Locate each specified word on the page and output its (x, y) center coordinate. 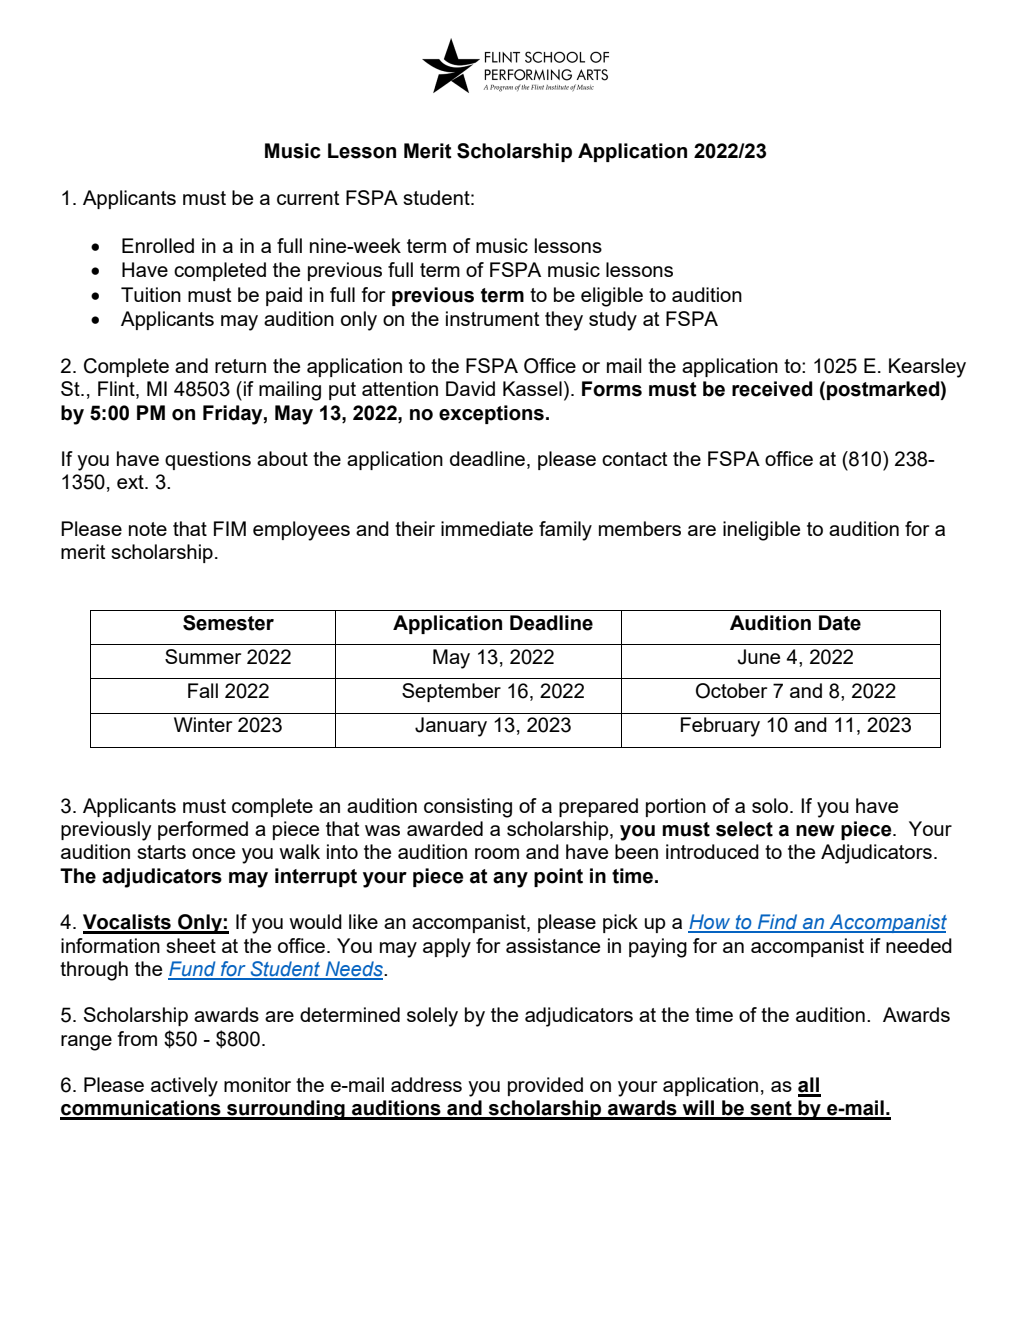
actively (184, 1087)
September (451, 692)
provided (545, 1086)
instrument (492, 318)
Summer (203, 656)
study (613, 321)
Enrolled (158, 245)
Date (840, 623)
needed (919, 945)
